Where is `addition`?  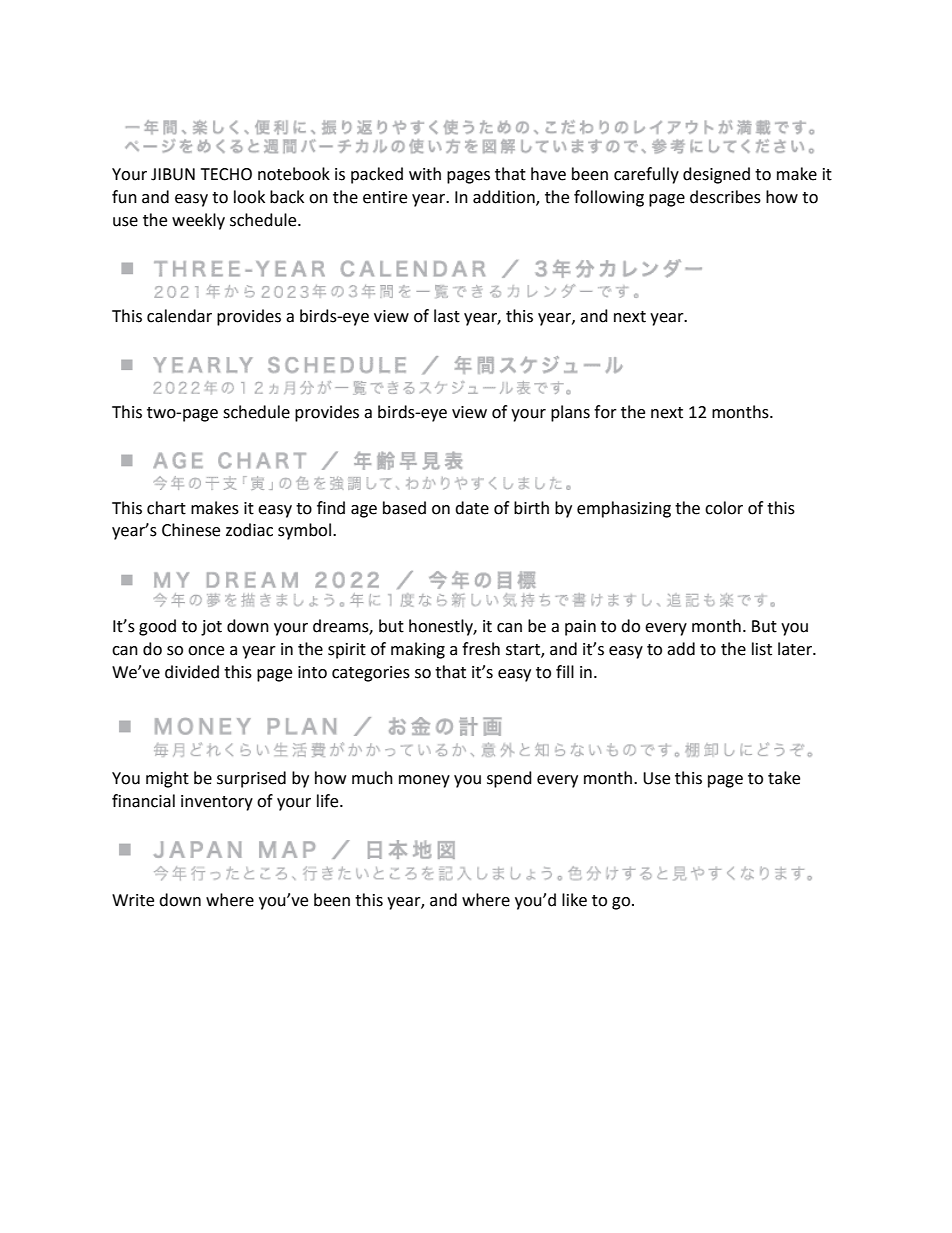
addition is located at coordinates (505, 197).
